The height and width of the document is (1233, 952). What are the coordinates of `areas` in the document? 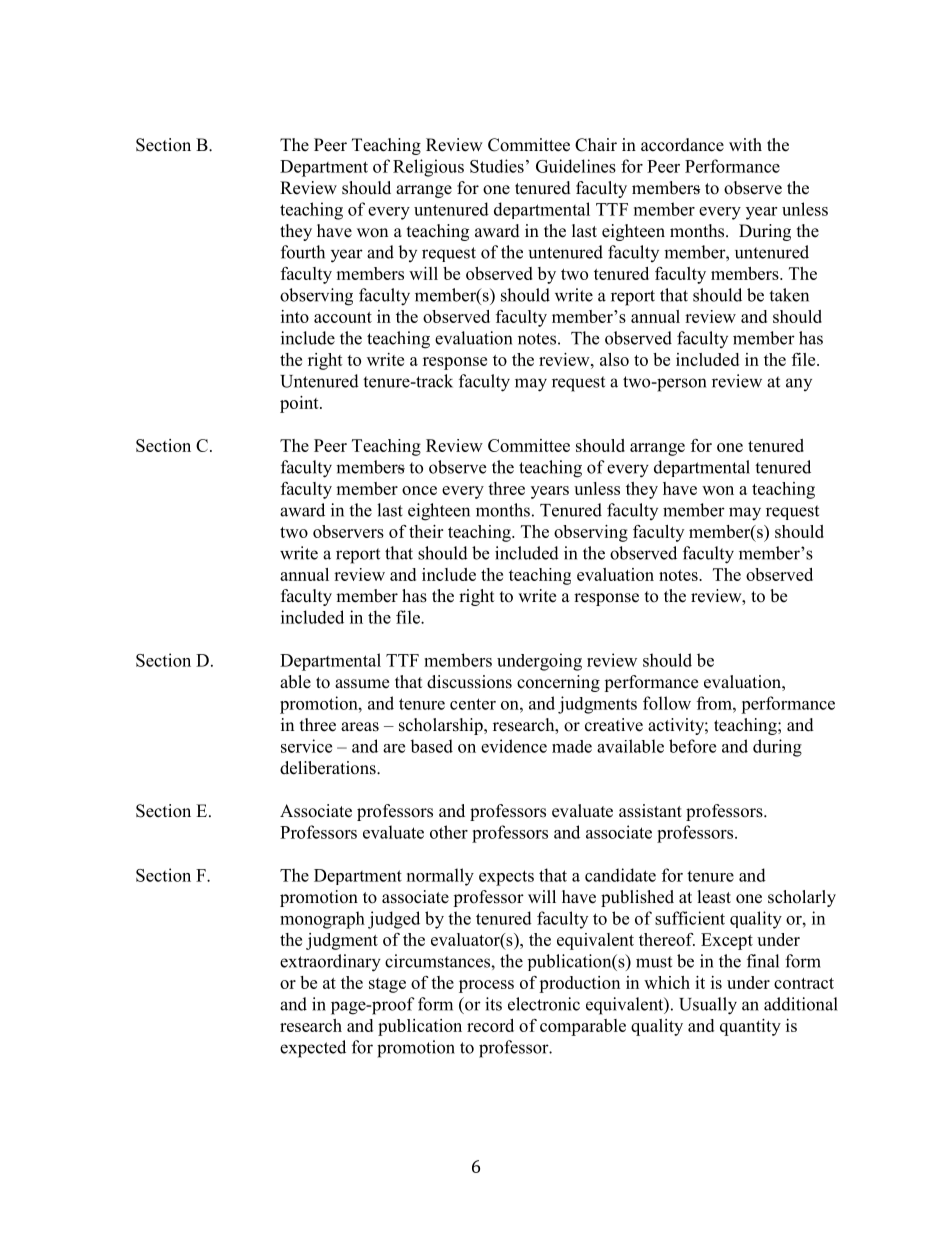 It's located at (360, 727).
